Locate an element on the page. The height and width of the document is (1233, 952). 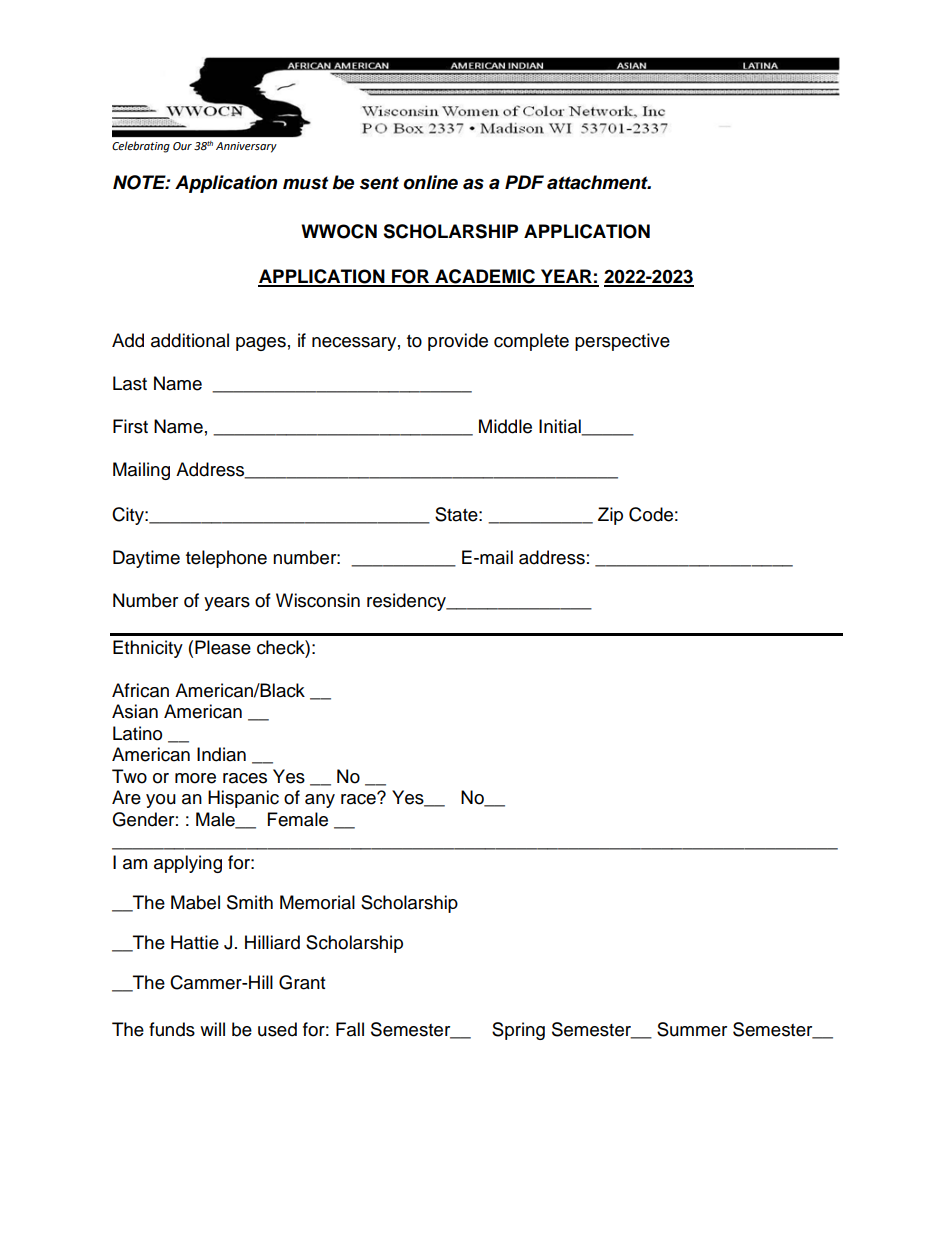
perspective is located at coordinates (622, 342).
